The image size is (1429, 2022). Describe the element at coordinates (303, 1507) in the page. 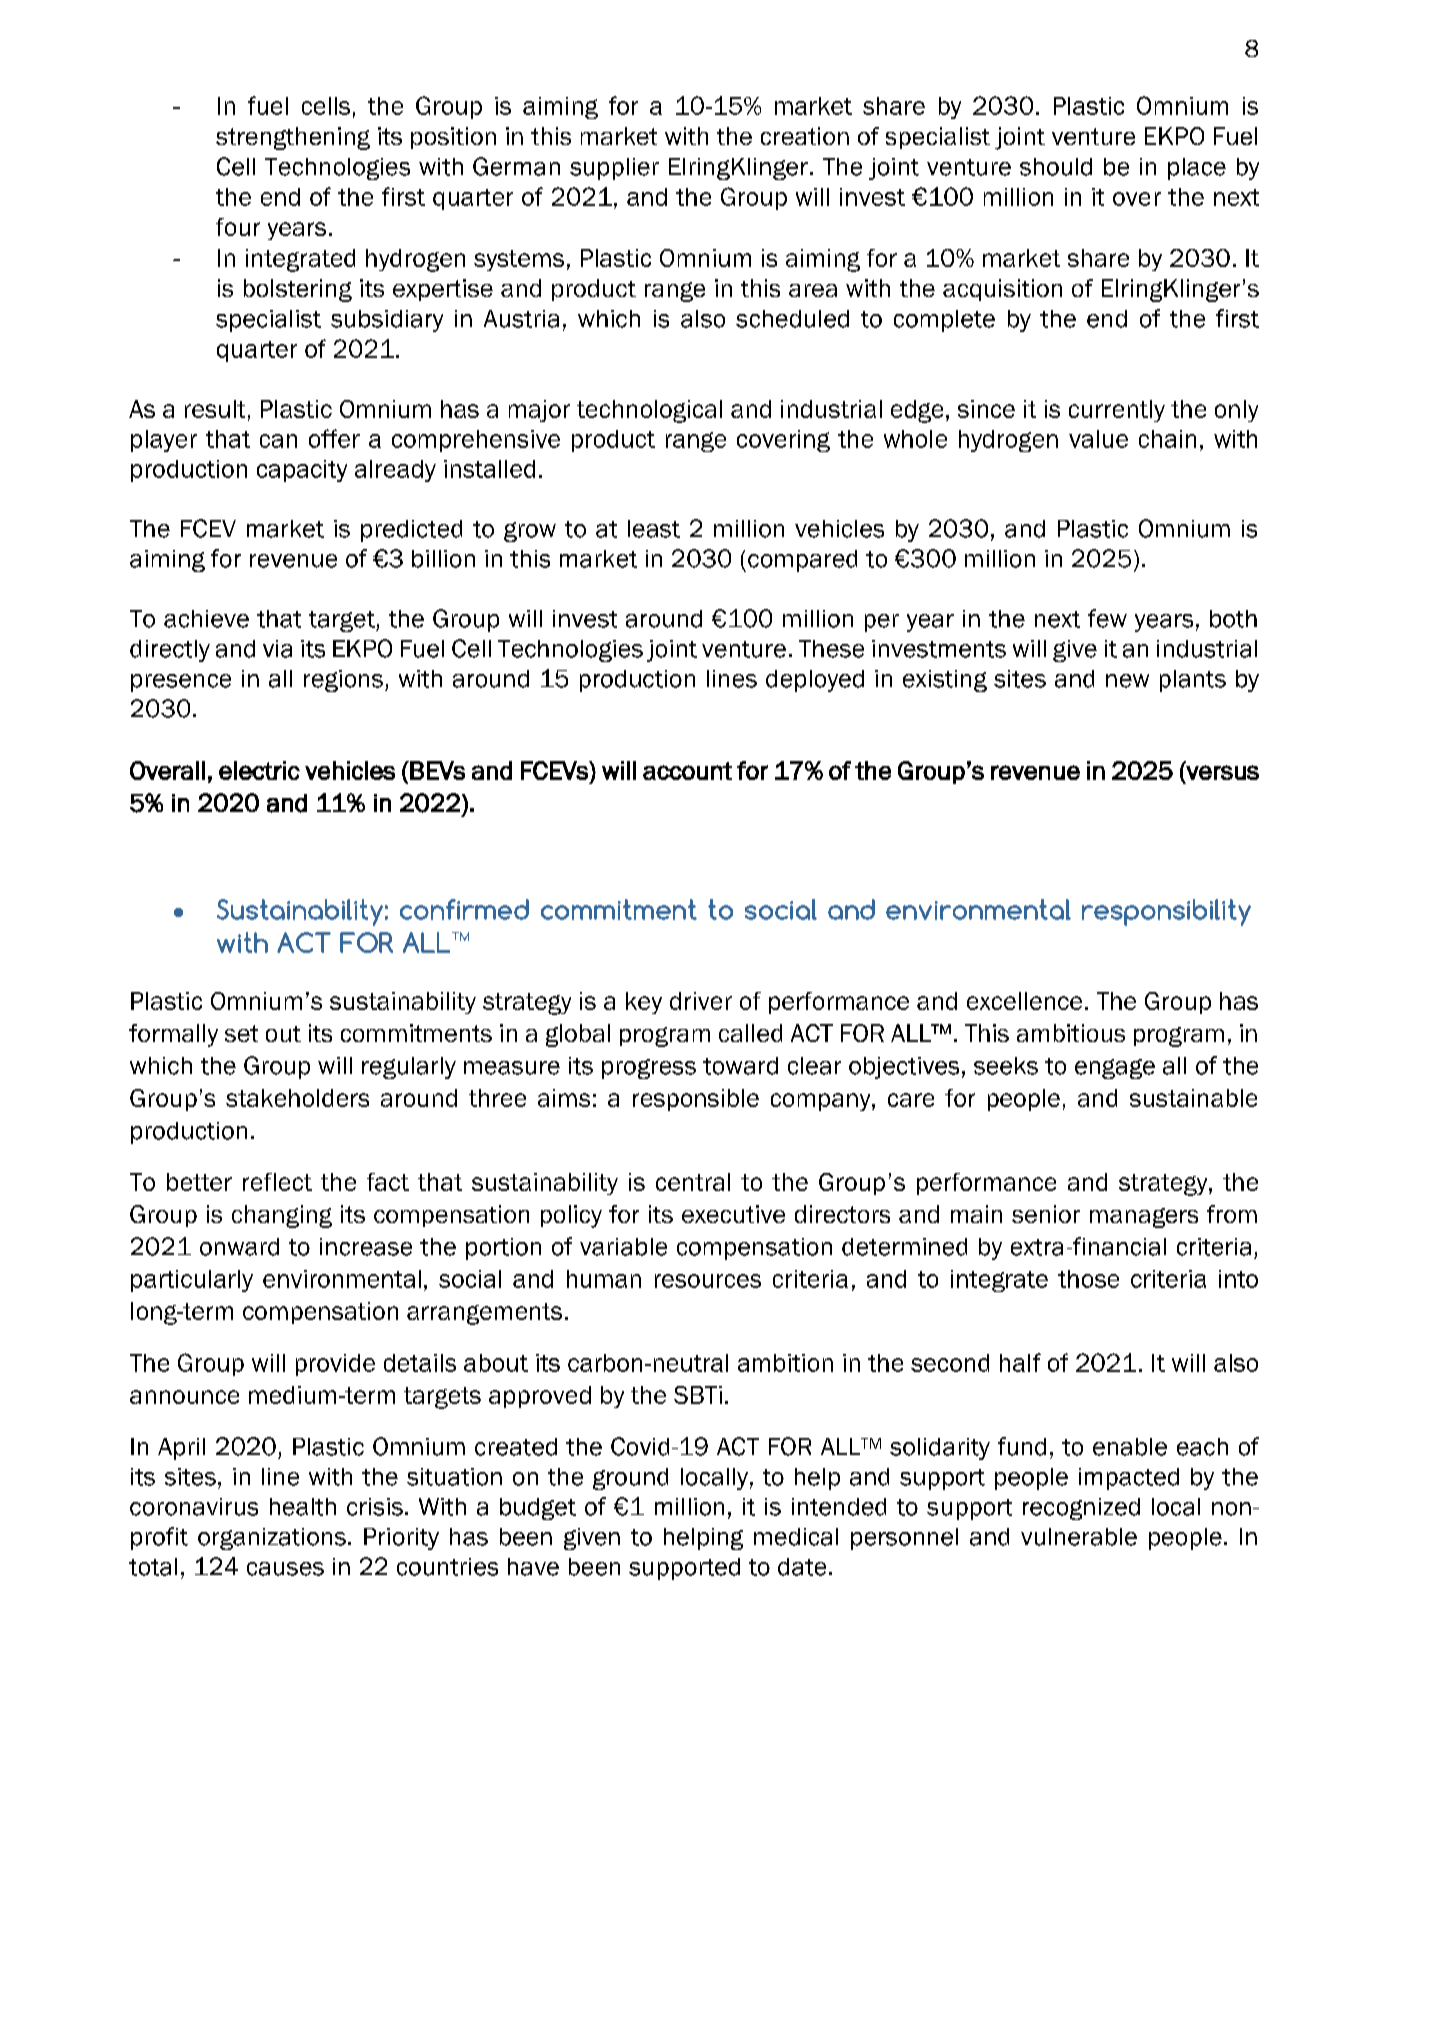

I see `health` at that location.
